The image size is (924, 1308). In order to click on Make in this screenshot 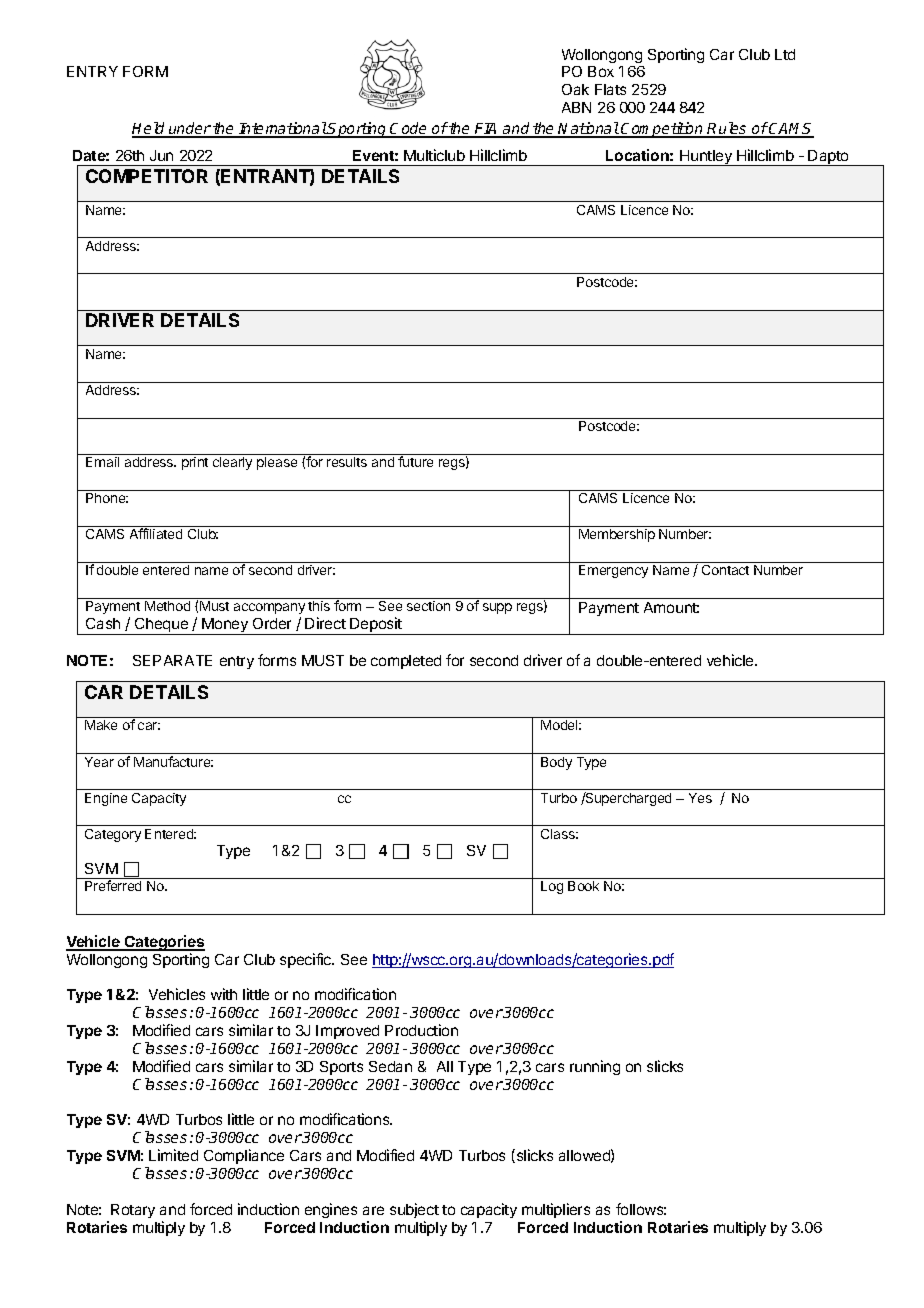, I will do `click(101, 725)`.
